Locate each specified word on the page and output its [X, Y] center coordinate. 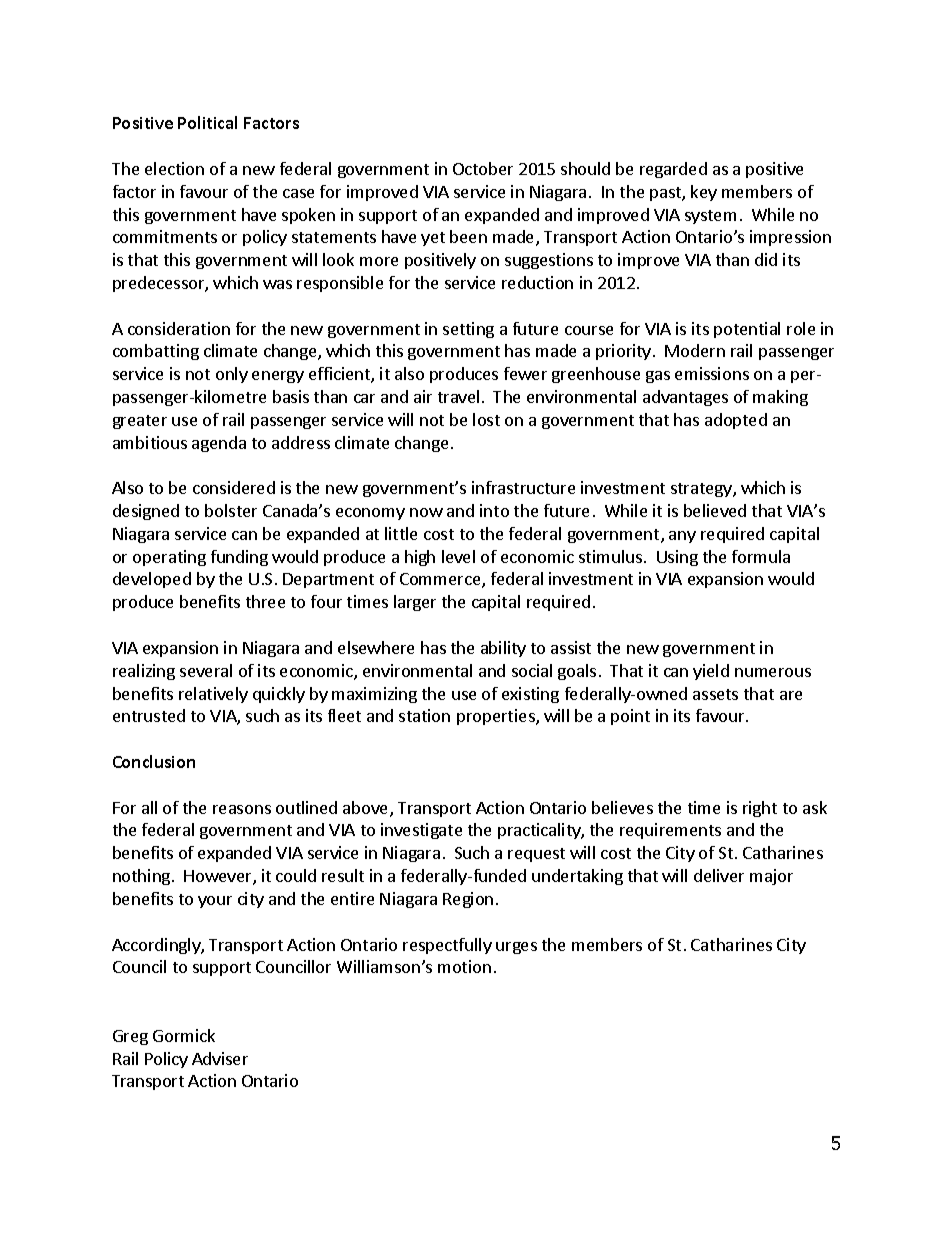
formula [761, 556]
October [483, 168]
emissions [712, 373]
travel [458, 396]
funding [239, 558]
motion [464, 966]
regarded [673, 170]
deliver [719, 875]
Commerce [441, 580]
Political [207, 122]
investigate [421, 831]
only [232, 375]
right [760, 809]
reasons [242, 809]
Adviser [220, 1058]
